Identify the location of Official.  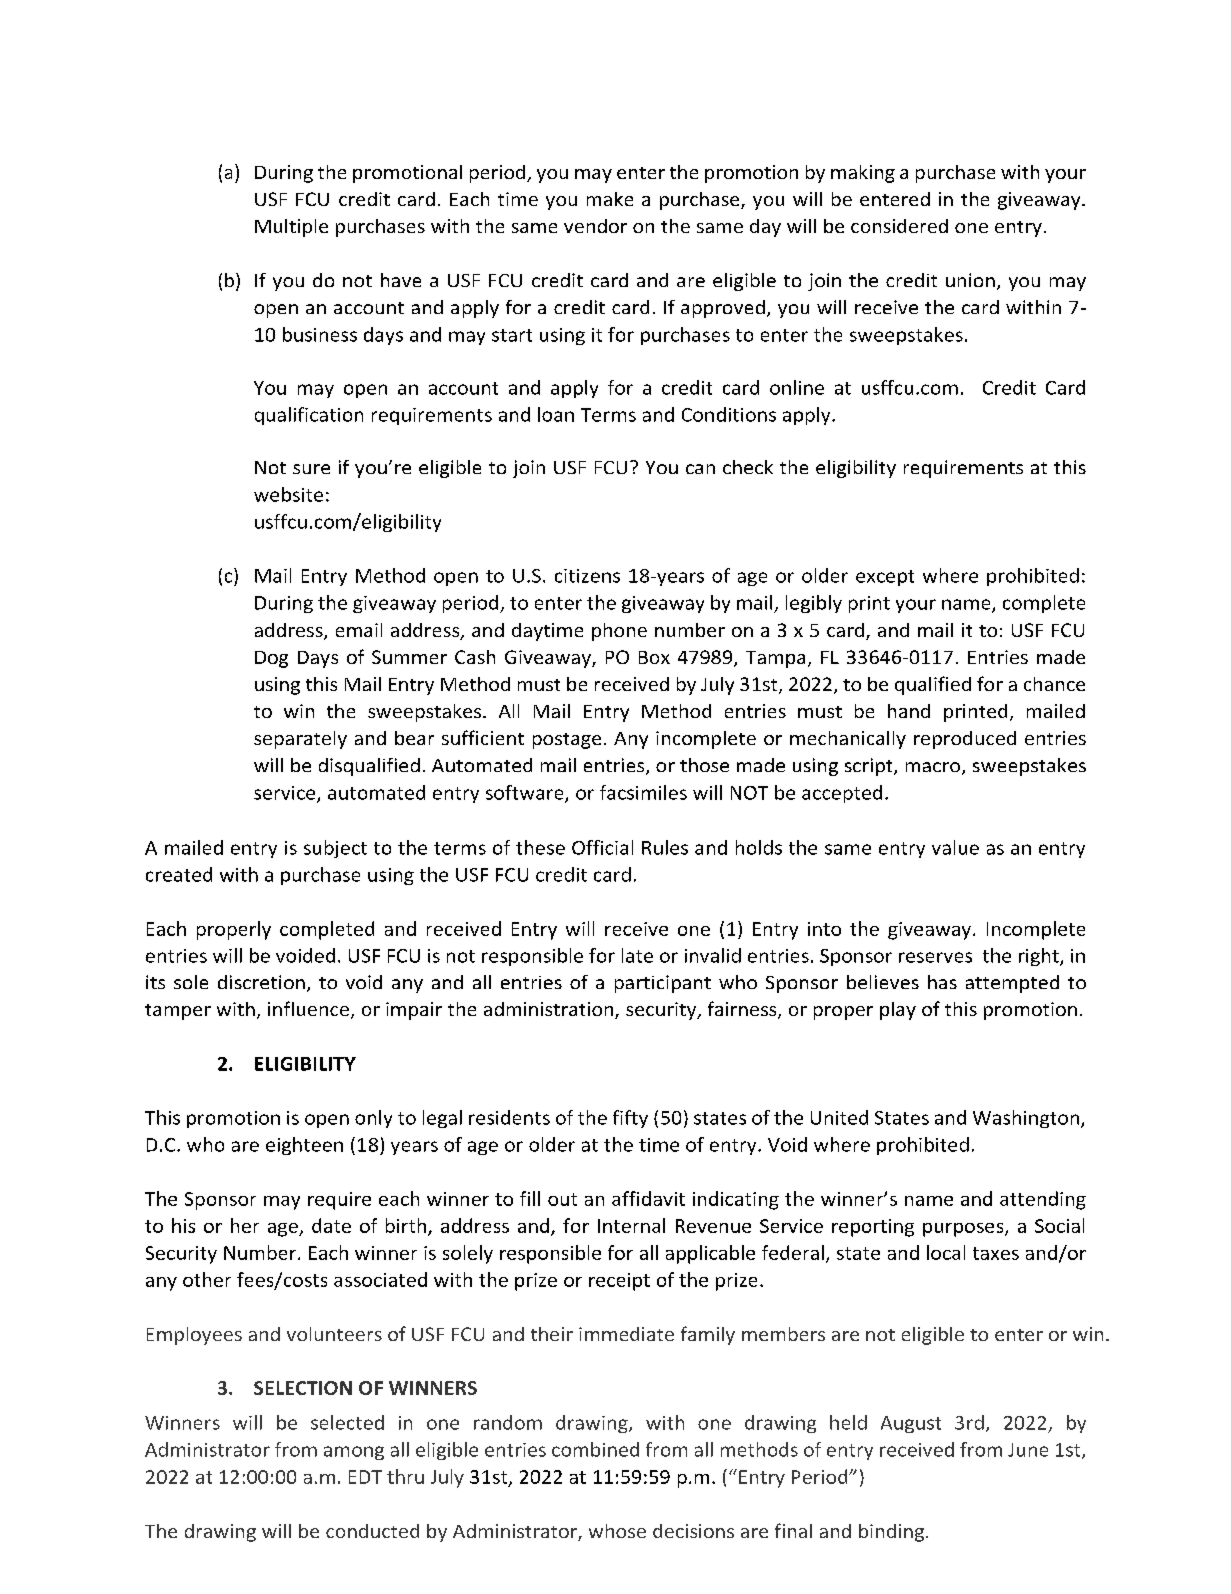
(602, 847).
